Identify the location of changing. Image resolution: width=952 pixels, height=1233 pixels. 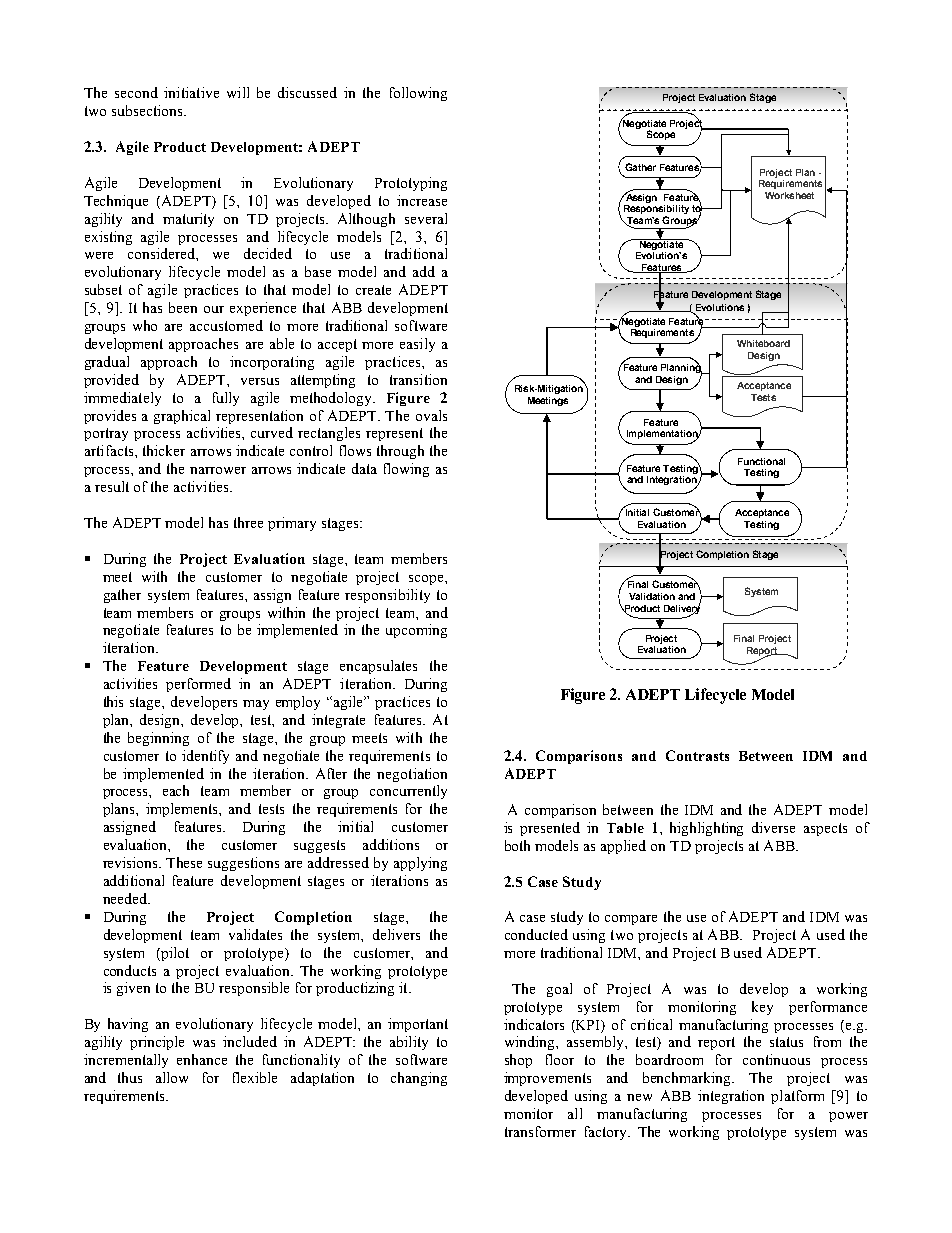
(419, 1079).
